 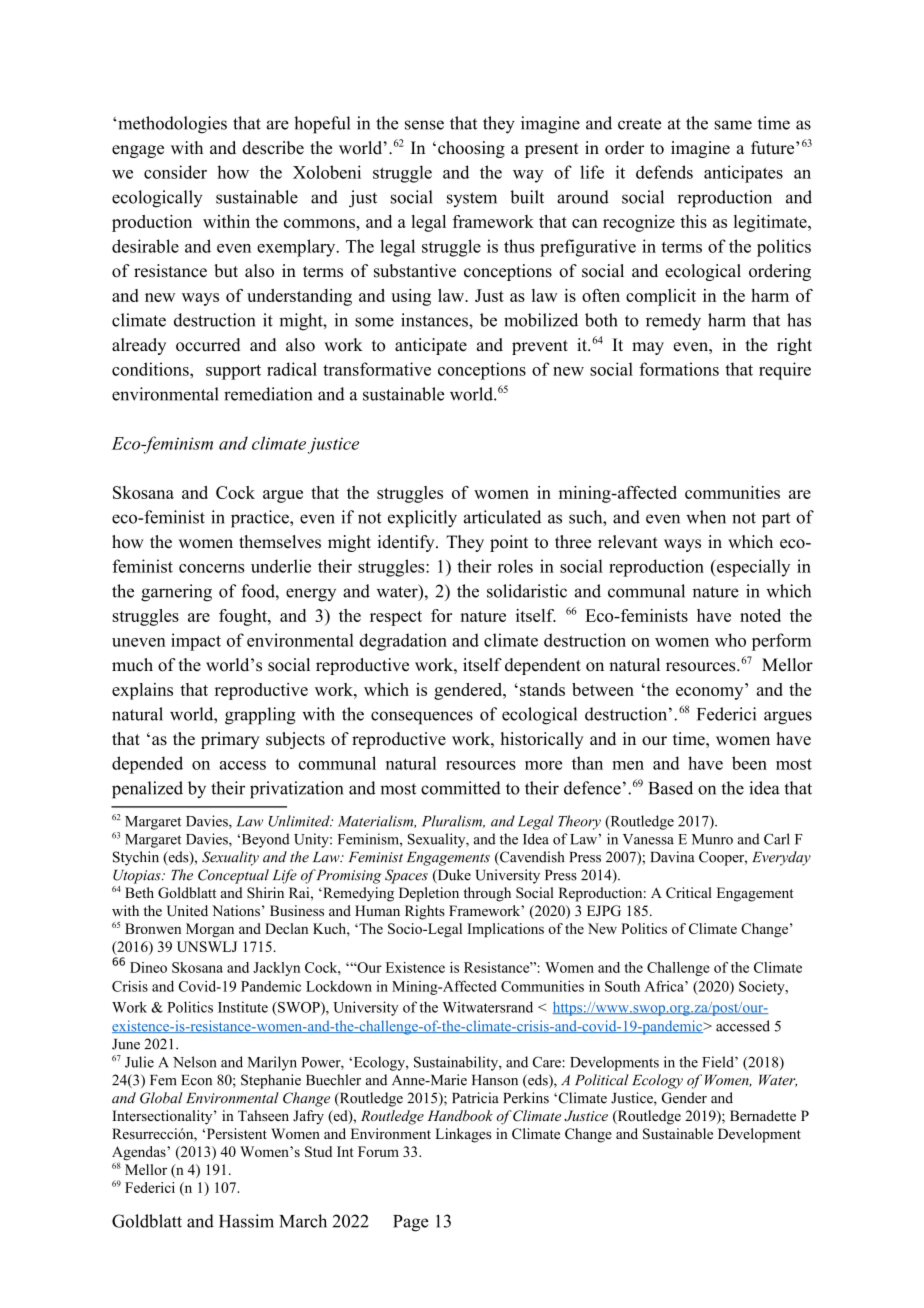 I want to click on Agendas, so click(x=140, y=1154).
